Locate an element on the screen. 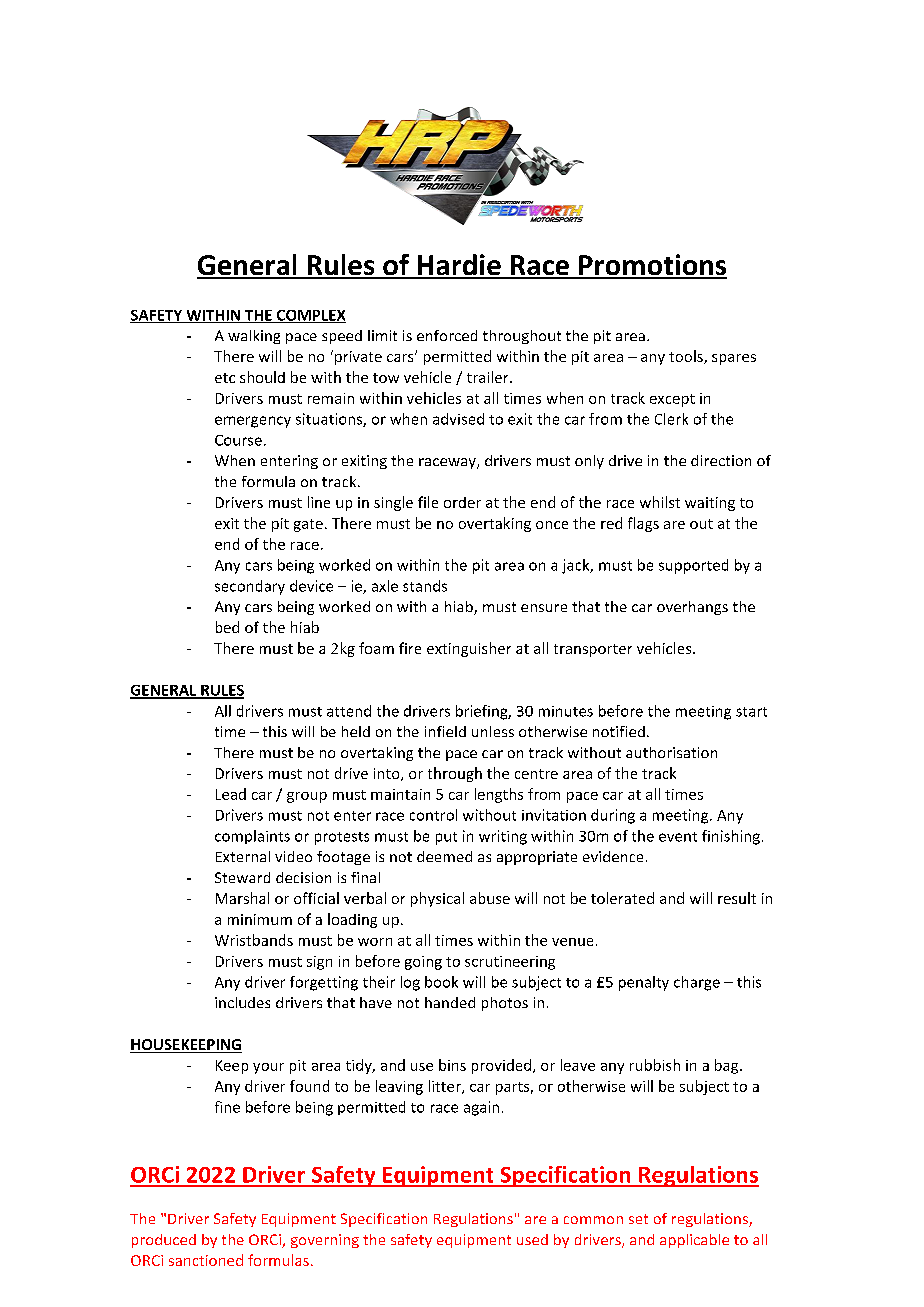  Hardie is located at coordinates (459, 266).
